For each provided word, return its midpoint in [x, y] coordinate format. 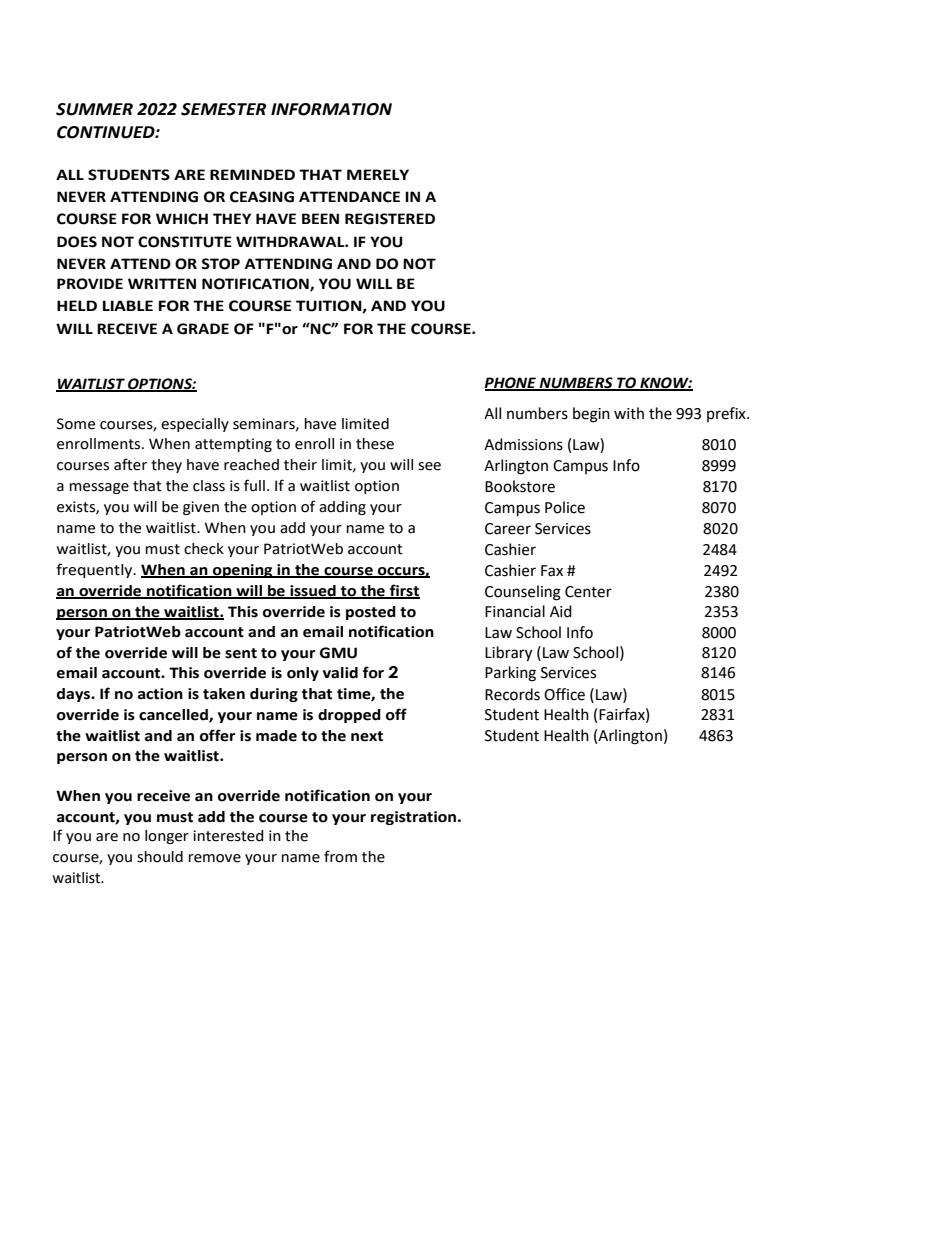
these [375, 444]
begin [591, 415]
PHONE [511, 383]
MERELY [378, 174]
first [403, 591]
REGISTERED [390, 219]
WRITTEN [162, 283]
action [160, 694]
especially [195, 425]
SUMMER [94, 109]
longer [167, 837]
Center [588, 592]
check [204, 549]
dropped [349, 716]
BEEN [320, 218]
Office [564, 694]
